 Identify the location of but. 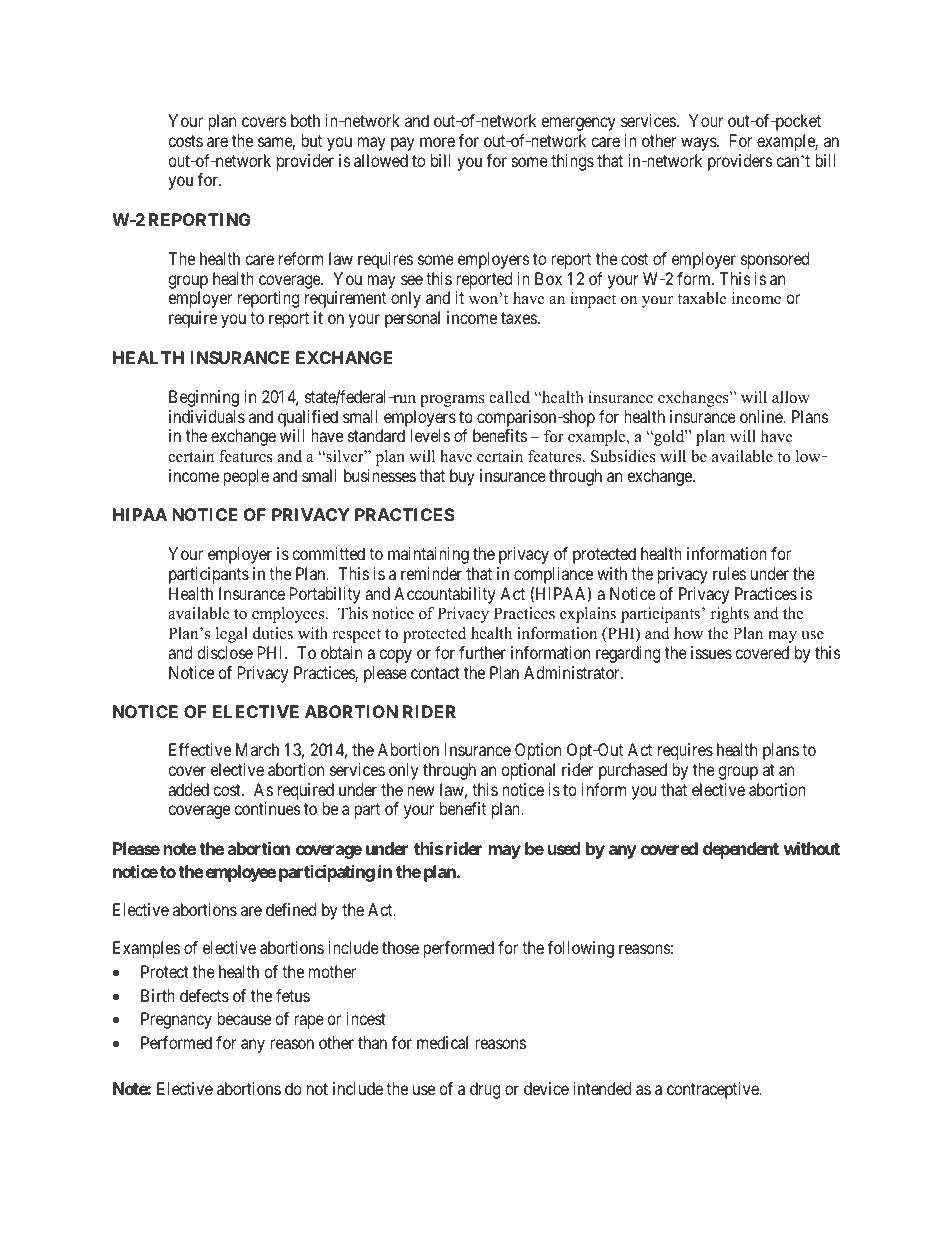
(311, 140).
